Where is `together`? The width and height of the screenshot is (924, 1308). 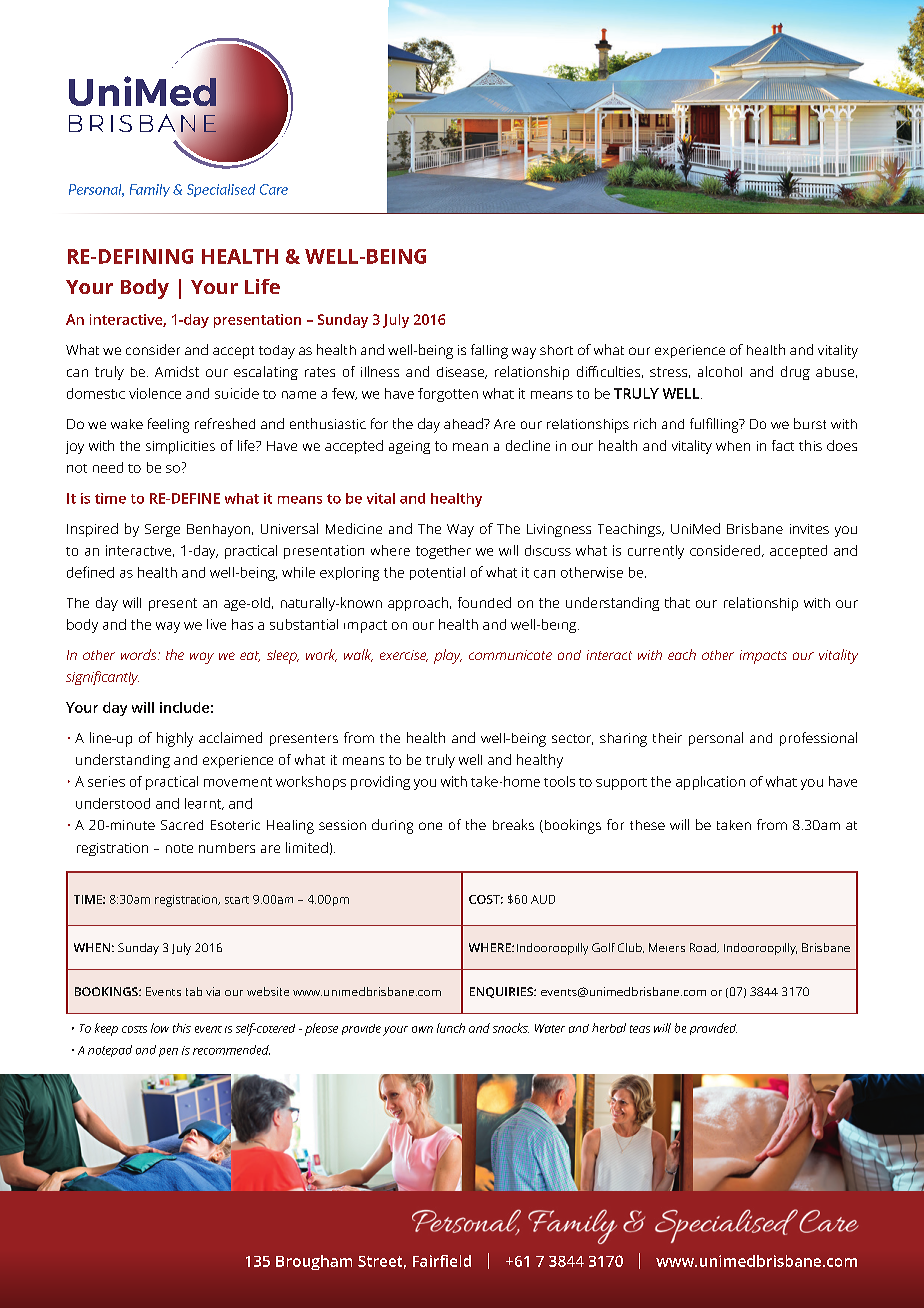
together is located at coordinates (443, 552).
